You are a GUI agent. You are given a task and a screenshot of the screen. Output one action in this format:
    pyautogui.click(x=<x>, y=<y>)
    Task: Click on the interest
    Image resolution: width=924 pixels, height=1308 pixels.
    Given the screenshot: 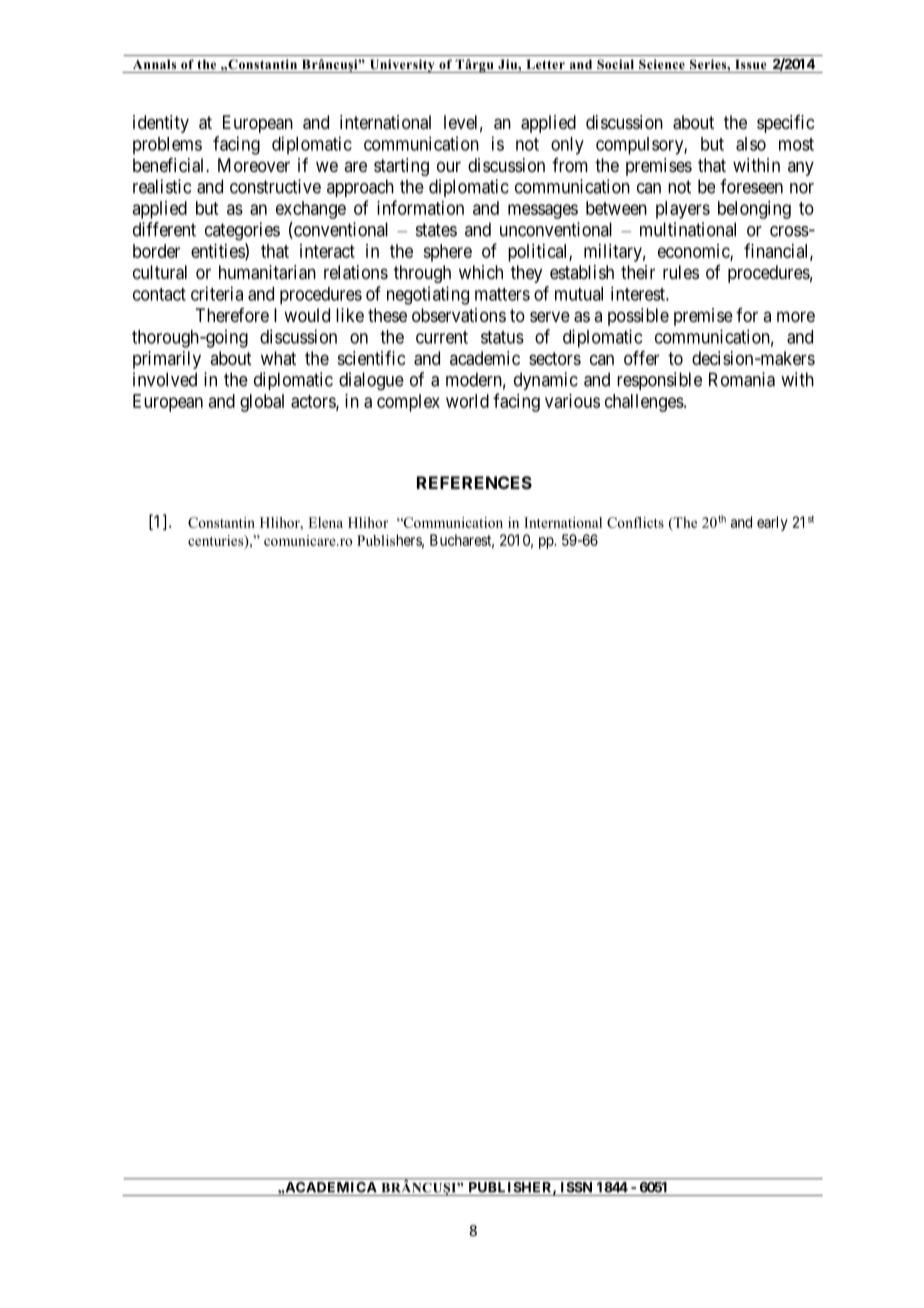 What is the action you would take?
    pyautogui.click(x=639, y=293)
